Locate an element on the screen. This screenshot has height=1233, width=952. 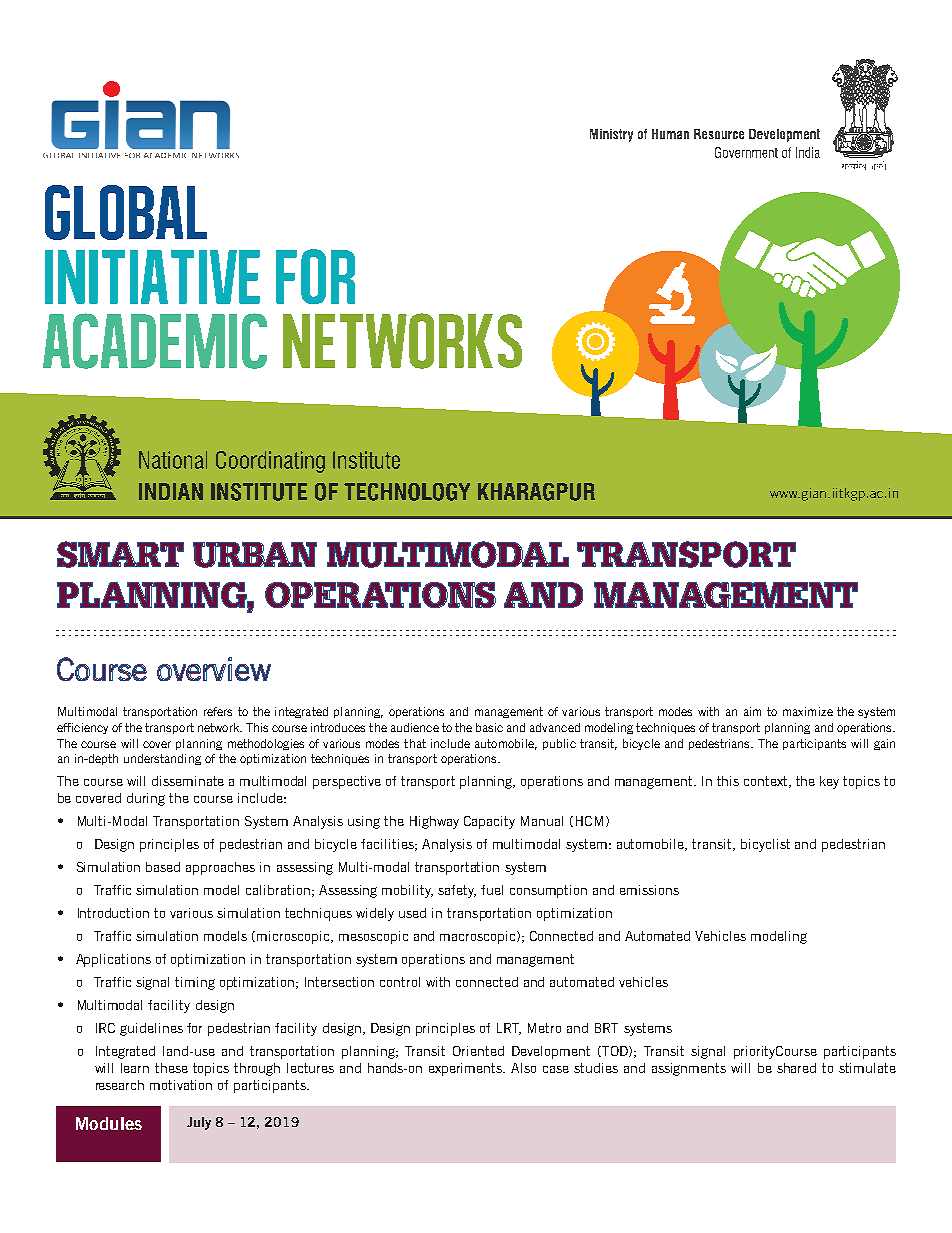
basic is located at coordinates (489, 727).
